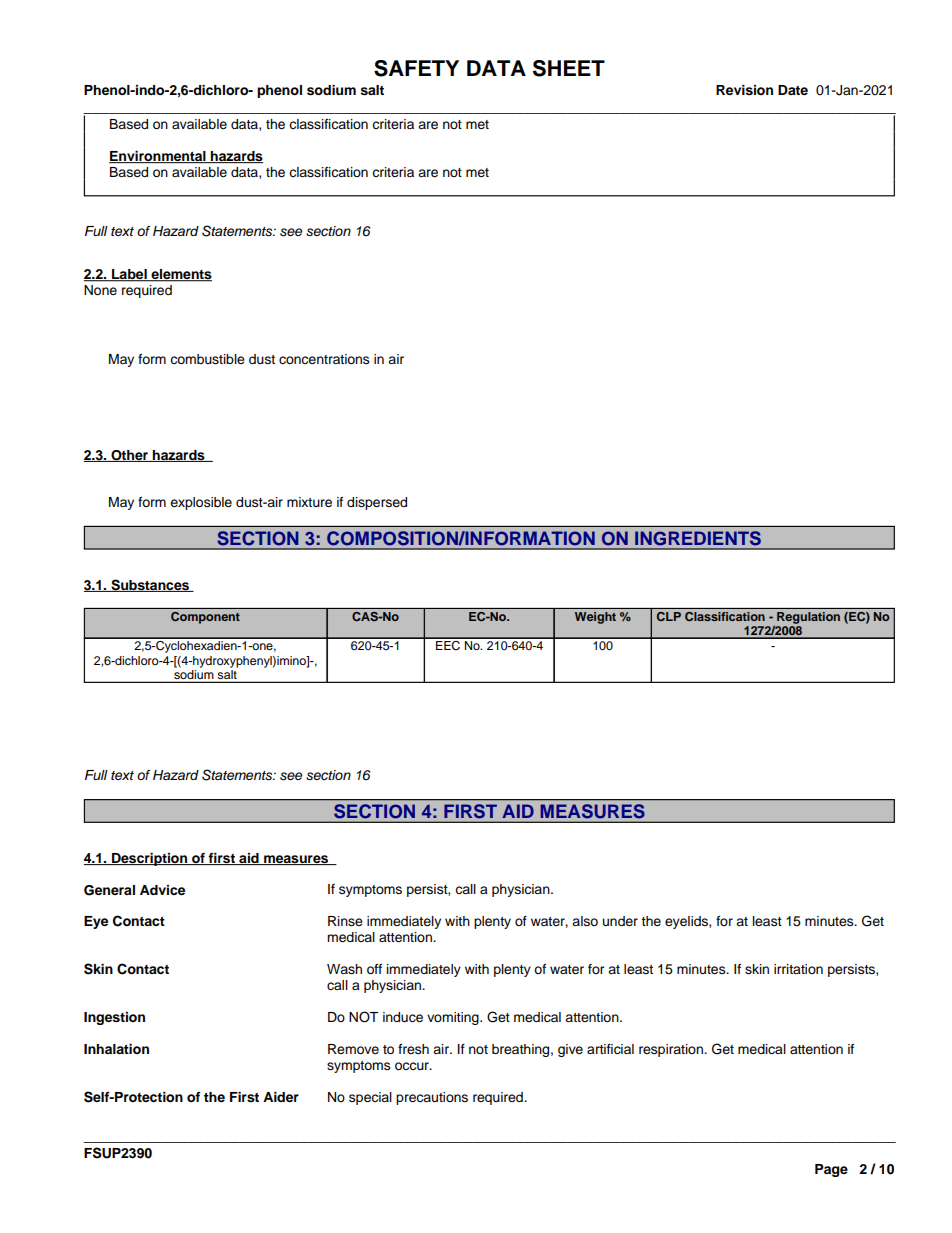 The image size is (952, 1233). Describe the element at coordinates (150, 859) in the screenshot. I see `Description` at that location.
